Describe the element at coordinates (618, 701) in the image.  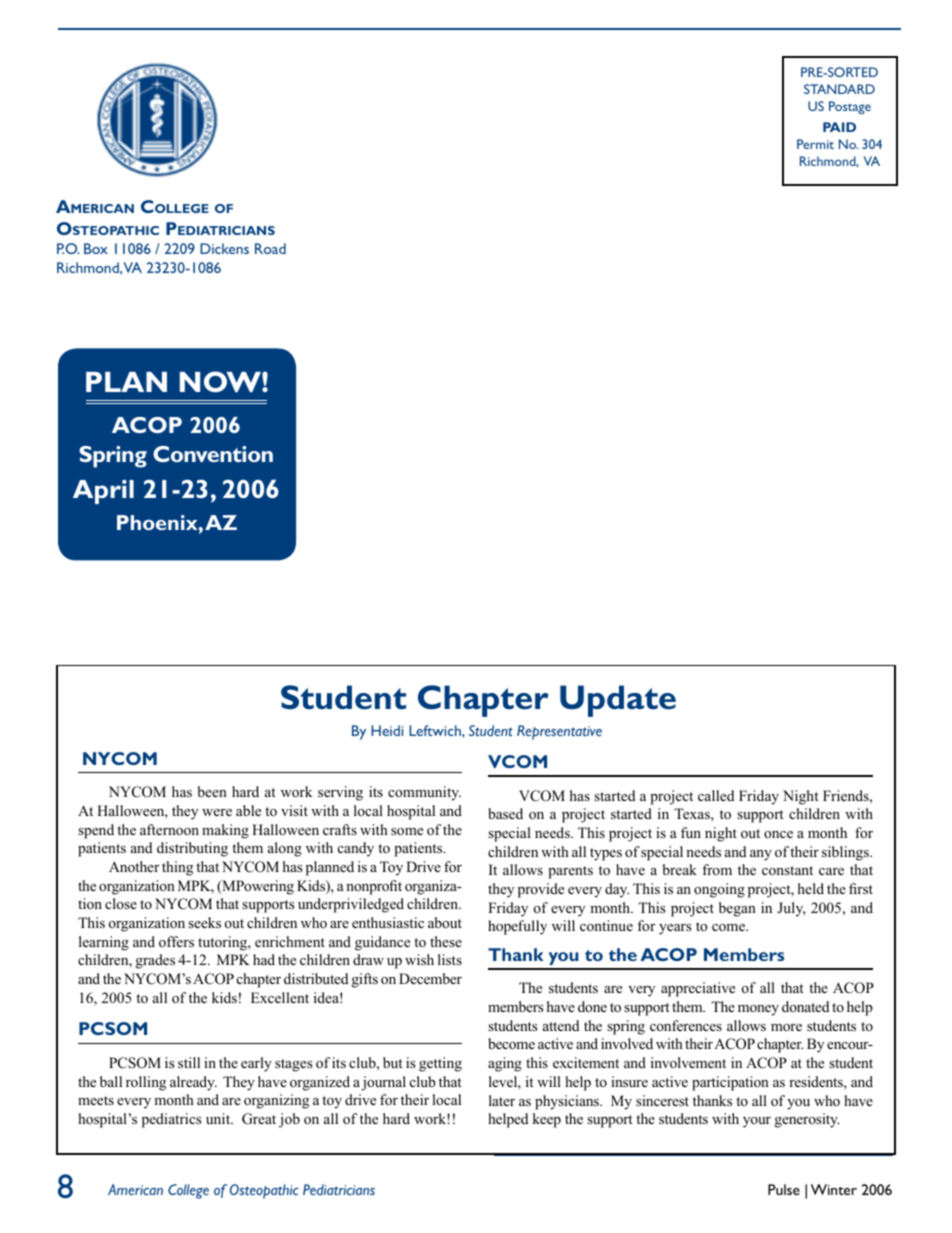
I see `Update` at that location.
